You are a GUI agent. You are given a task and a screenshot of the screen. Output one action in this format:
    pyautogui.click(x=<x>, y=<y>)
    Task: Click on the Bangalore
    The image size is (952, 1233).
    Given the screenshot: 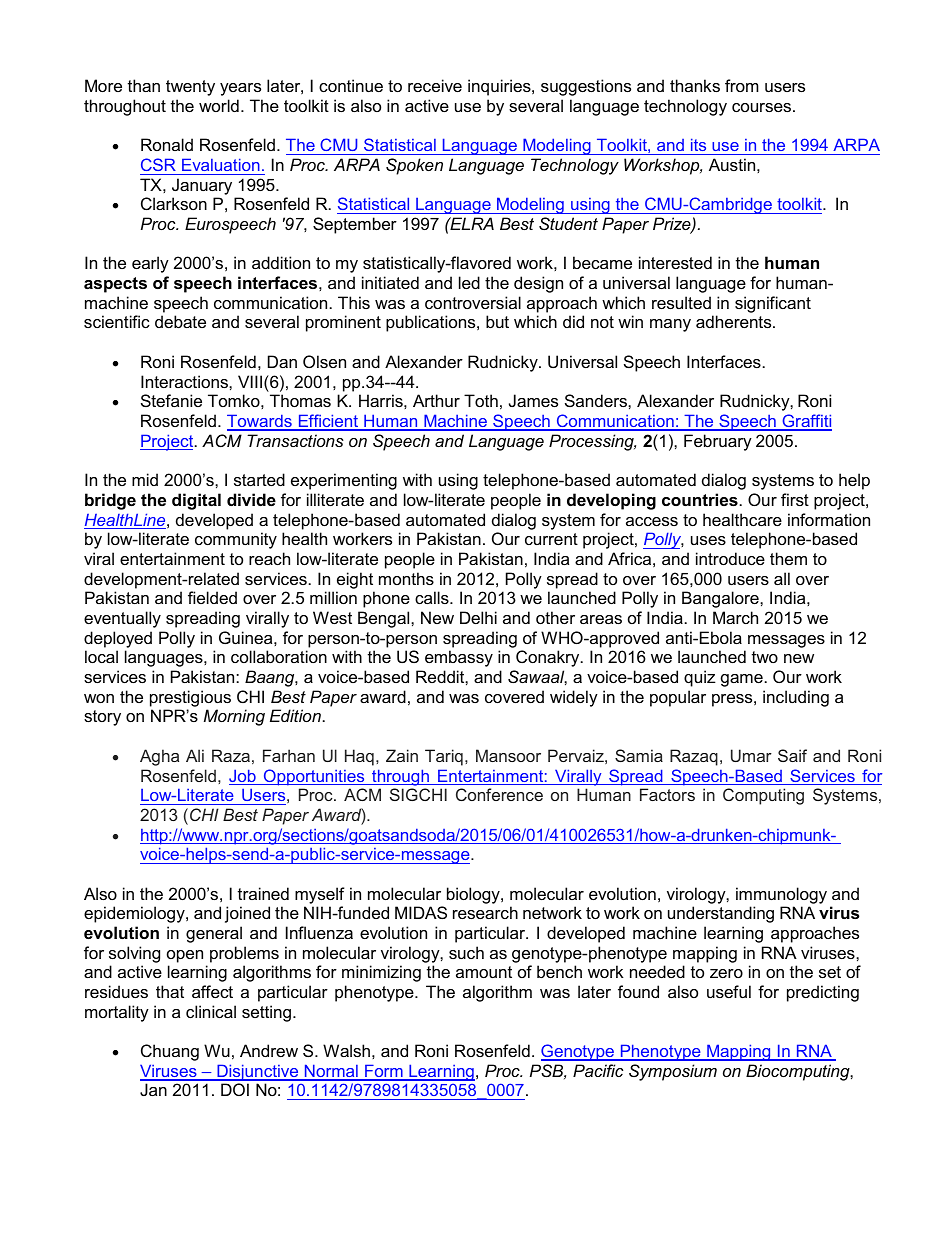 What is the action you would take?
    pyautogui.click(x=721, y=599)
